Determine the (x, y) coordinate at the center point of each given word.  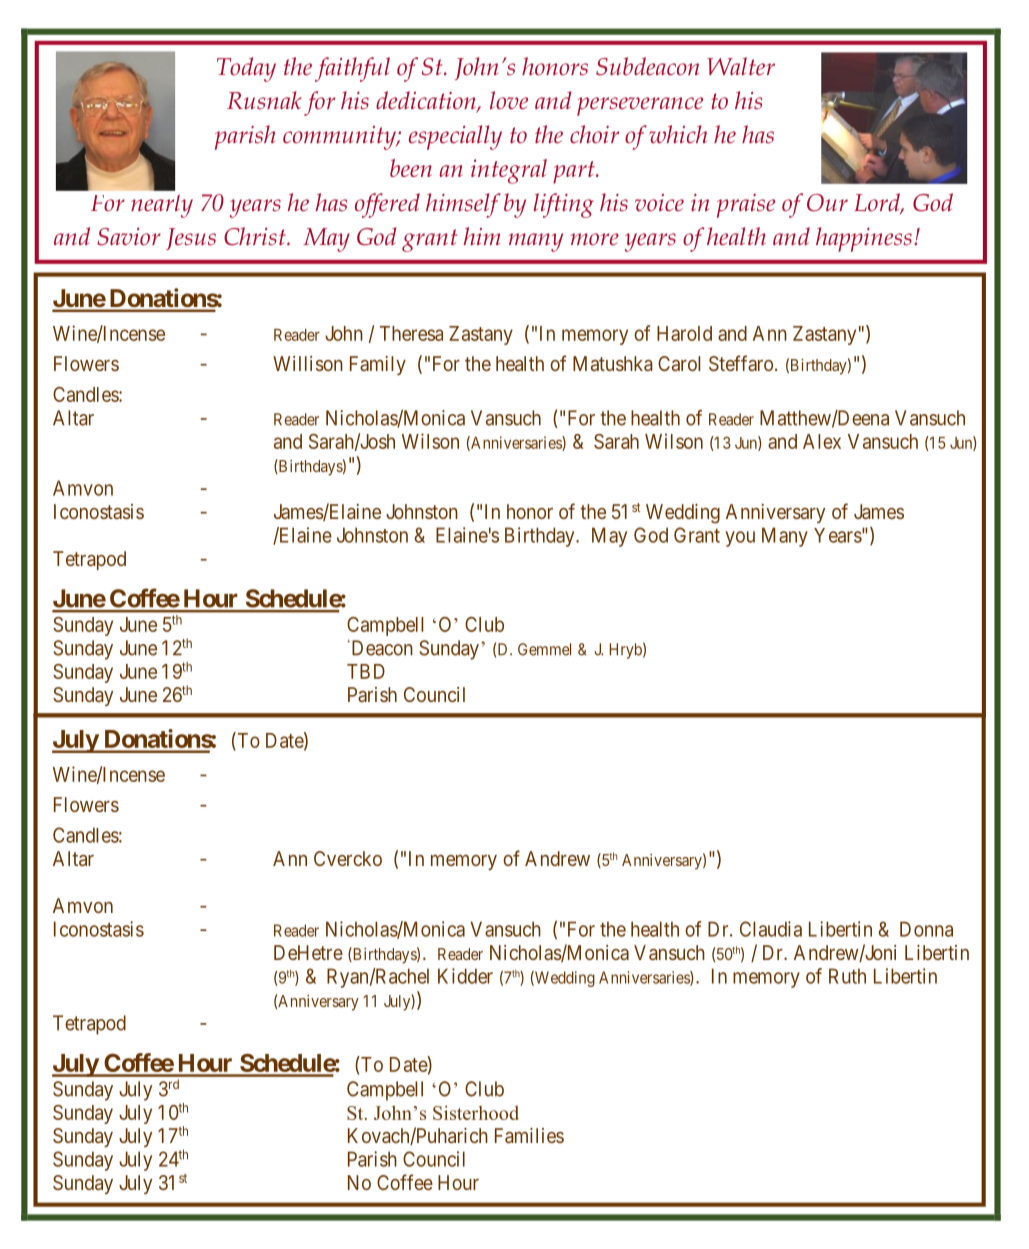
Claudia (771, 929)
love (509, 100)
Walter (741, 66)
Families (529, 1135)
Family (378, 365)
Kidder (465, 976)
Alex (822, 441)
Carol (679, 363)
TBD (366, 671)
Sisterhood (476, 1112)
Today (246, 69)
